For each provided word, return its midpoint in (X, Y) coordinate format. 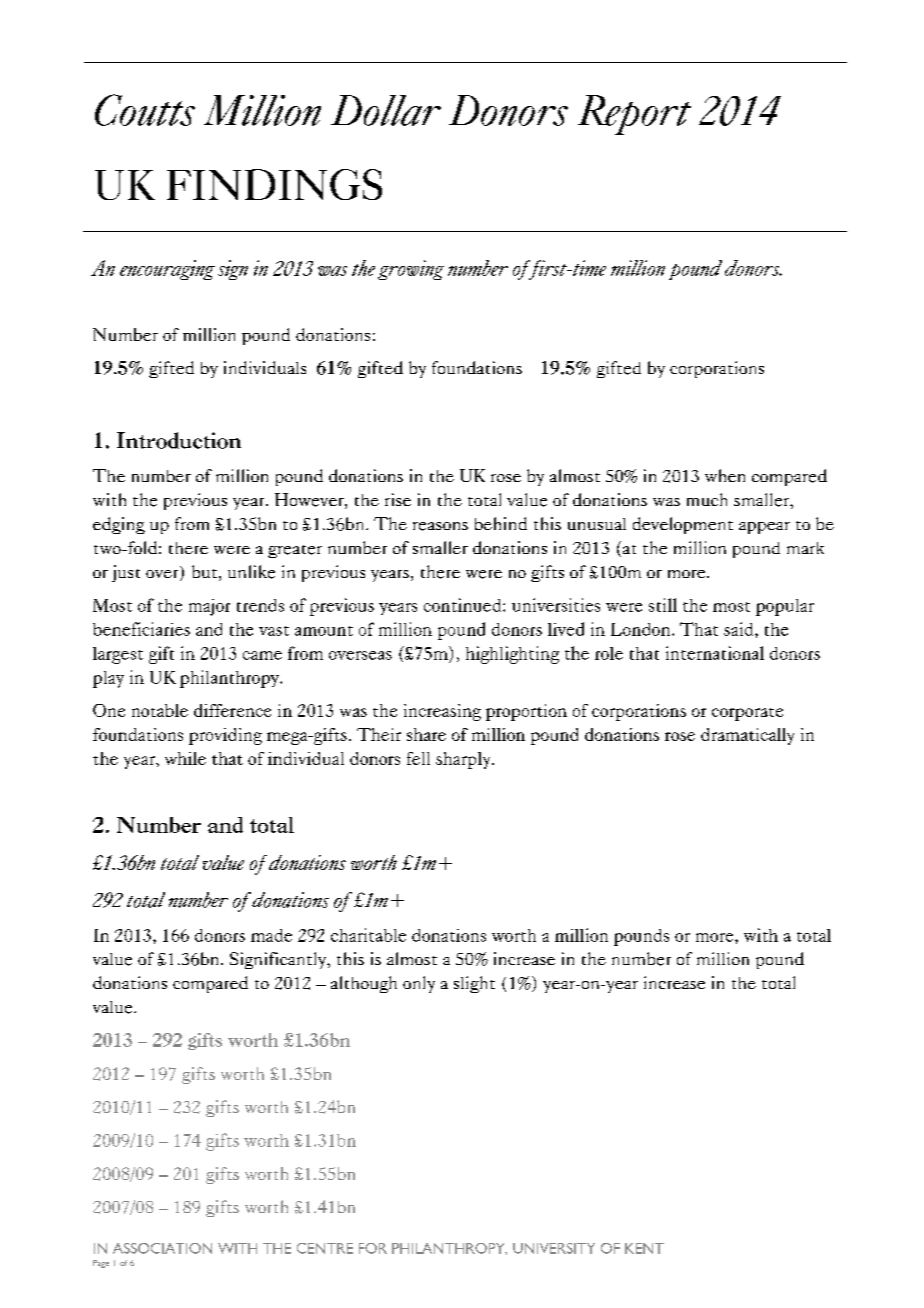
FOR (373, 1248)
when (725, 475)
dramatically (747, 736)
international (715, 653)
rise (398, 499)
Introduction (179, 440)
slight (474, 984)
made (271, 935)
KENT (644, 1248)
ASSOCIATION (162, 1248)
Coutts (145, 110)
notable (160, 710)
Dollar (386, 110)
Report (634, 115)
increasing (442, 712)
